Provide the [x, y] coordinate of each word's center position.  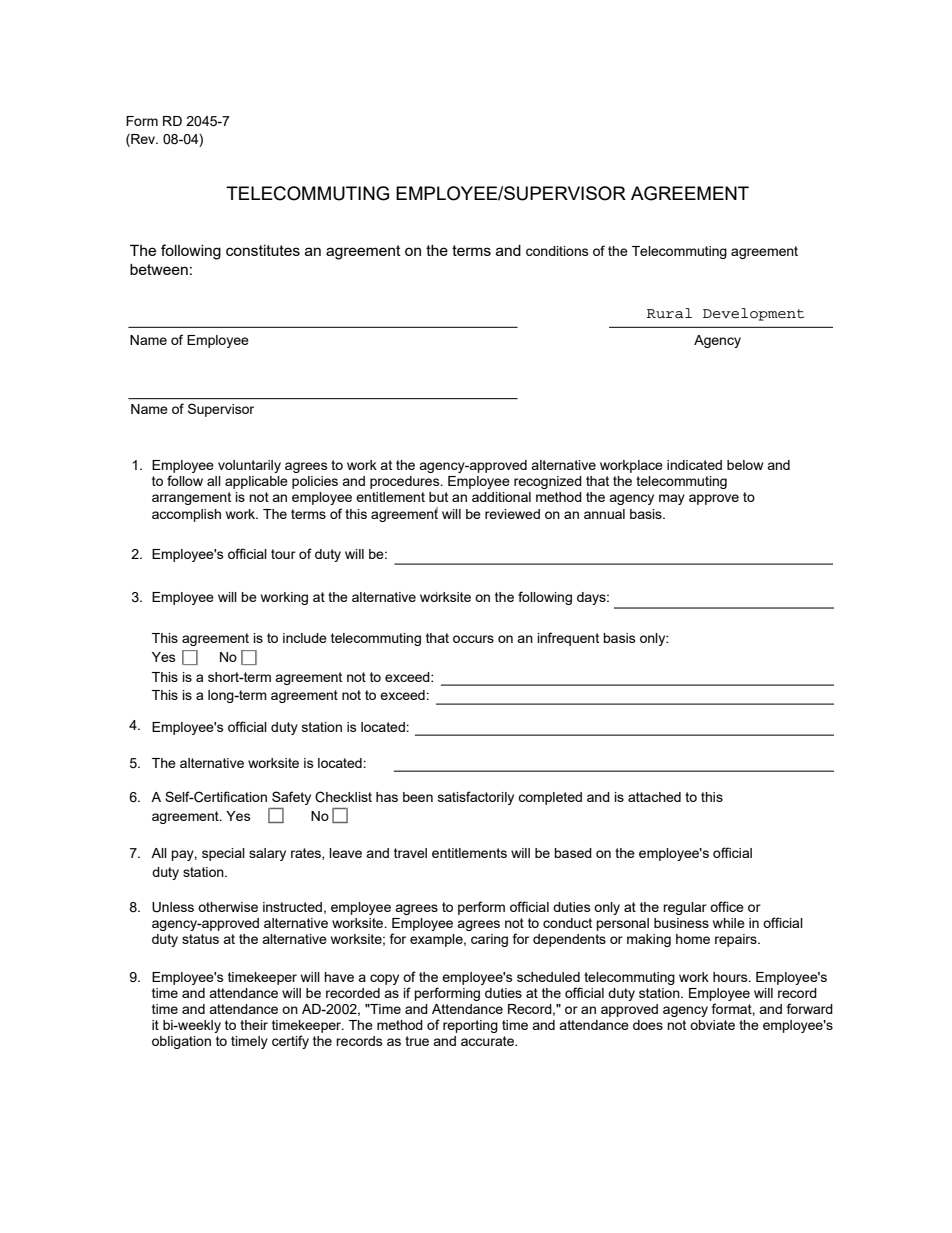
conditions [557, 251]
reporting [470, 1026]
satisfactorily [476, 798]
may [672, 499]
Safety [291, 798]
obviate [712, 1025]
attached [654, 797]
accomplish [186, 515]
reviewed [512, 514]
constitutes [263, 250]
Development [753, 314]
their [254, 1025]
